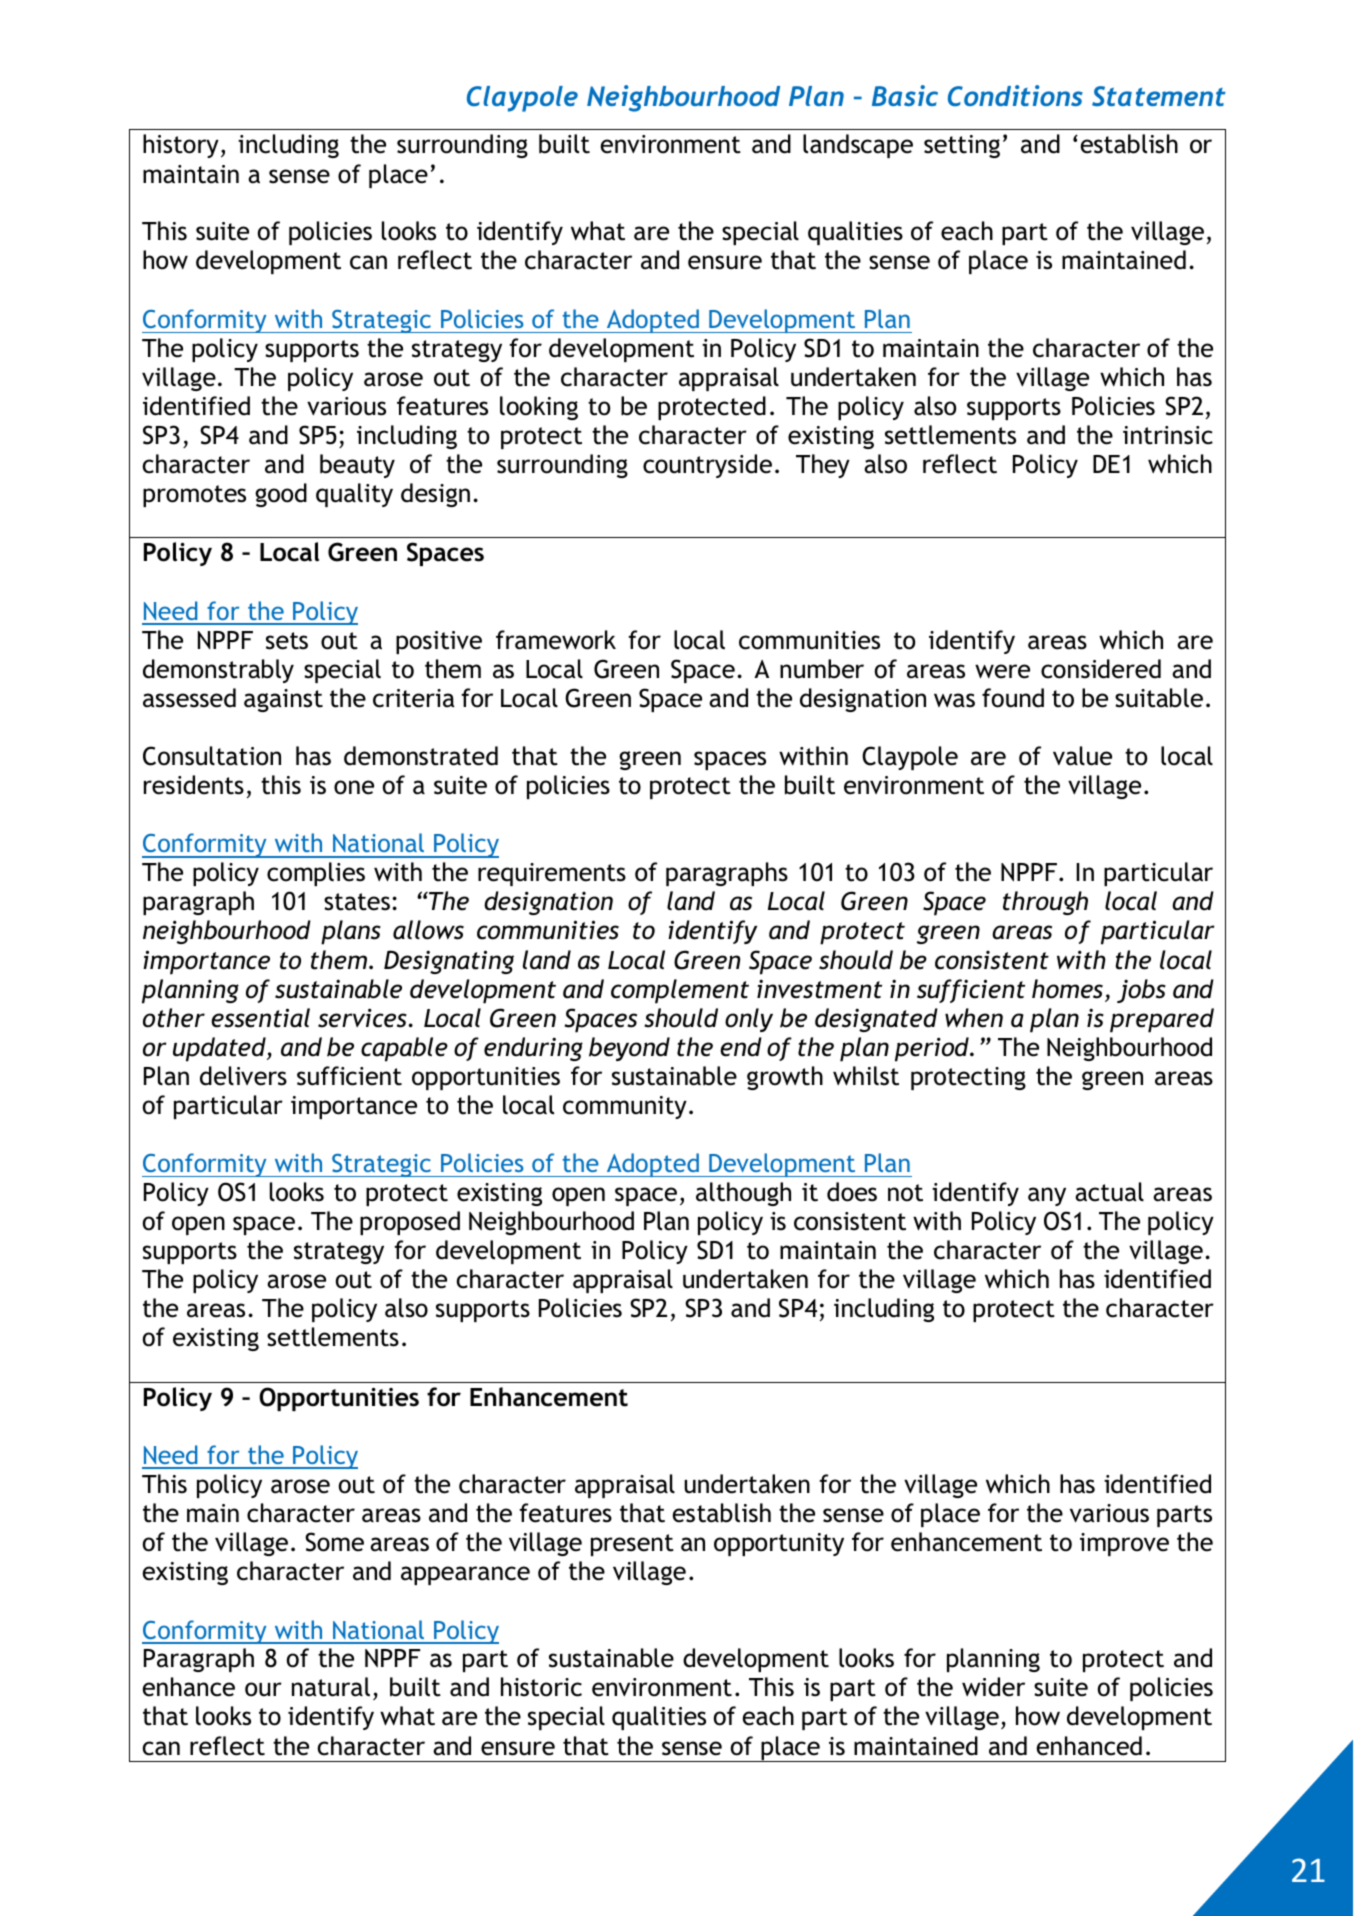 This page has width=1354, height=1916. I want to click on proposed, so click(410, 1223).
